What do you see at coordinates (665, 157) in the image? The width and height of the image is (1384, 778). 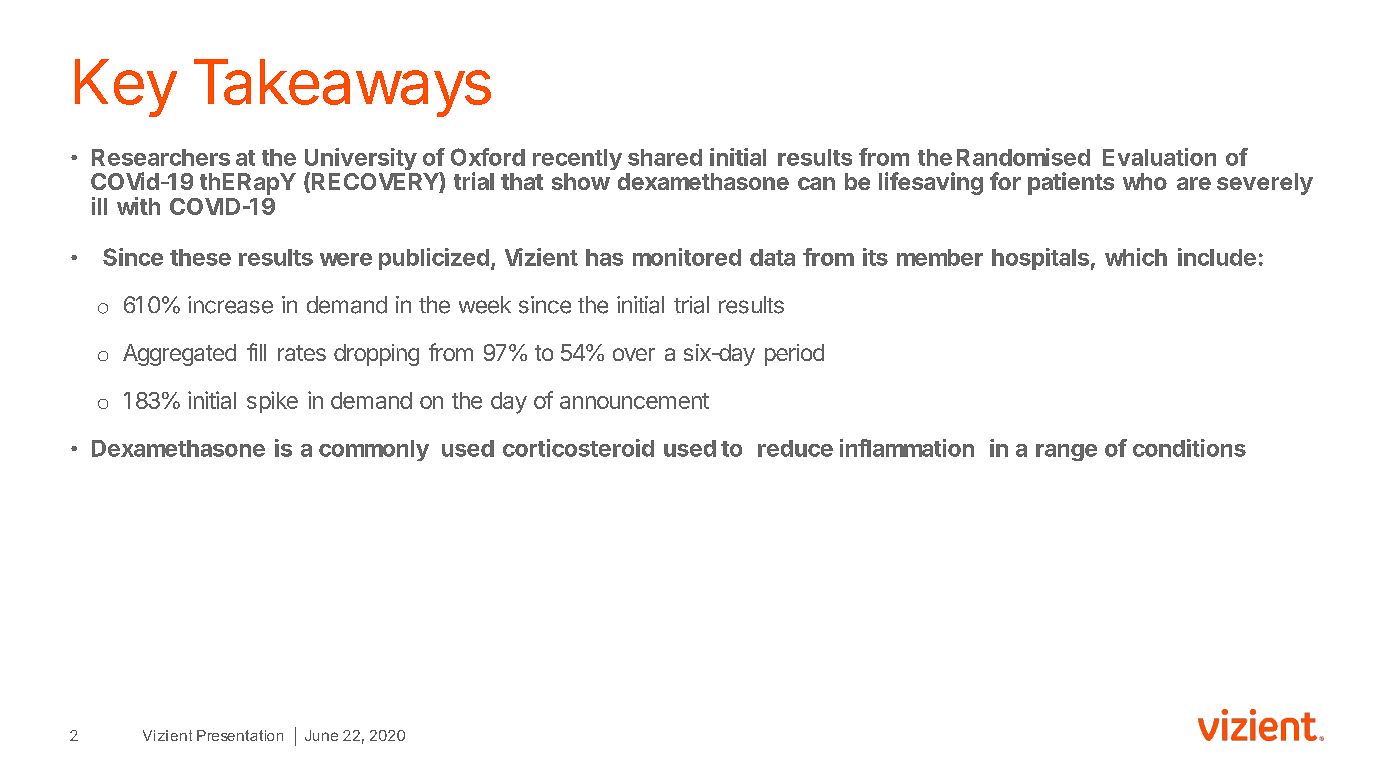 I see `shared` at bounding box center [665, 157].
